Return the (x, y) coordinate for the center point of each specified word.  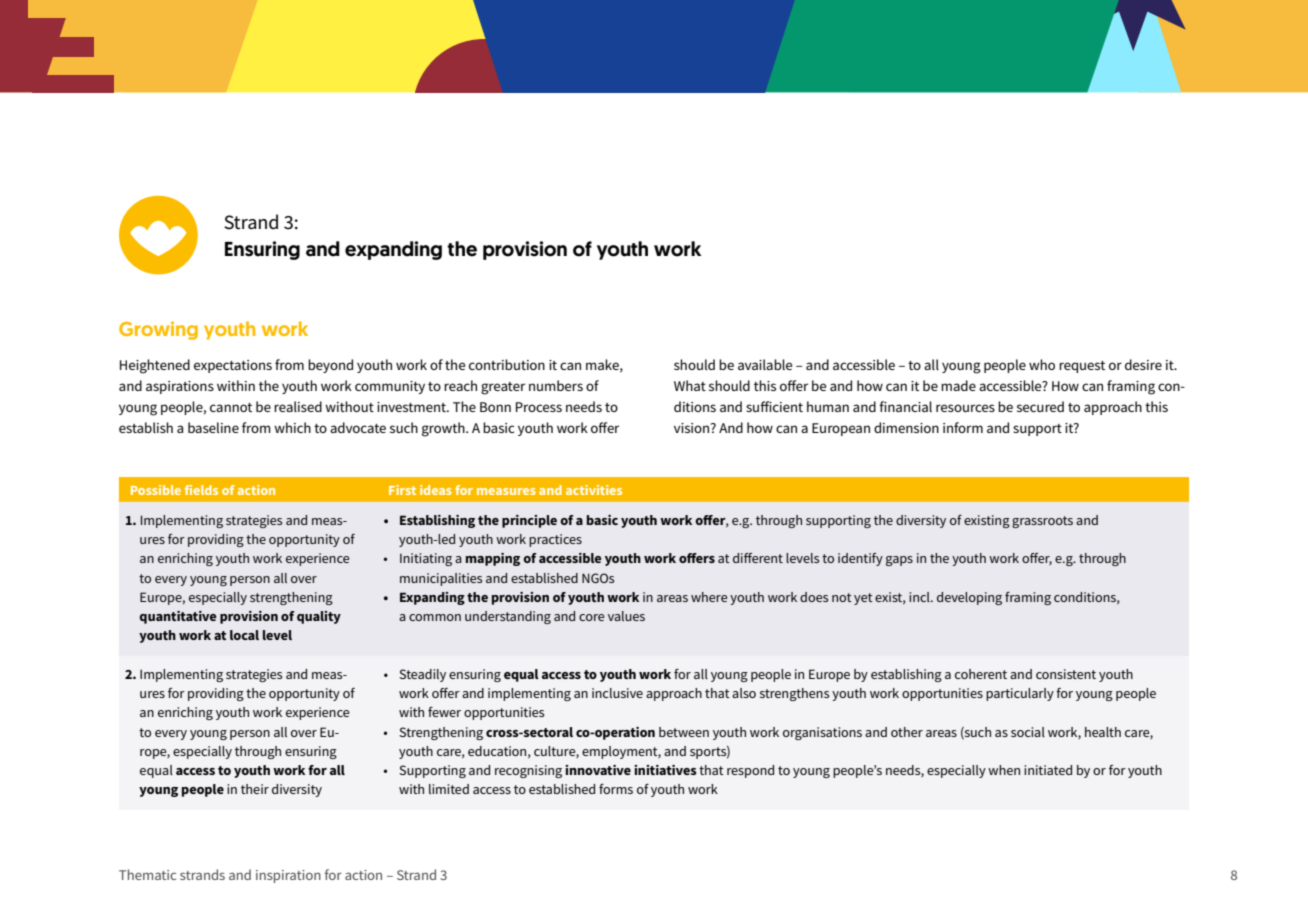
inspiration (288, 876)
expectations (233, 366)
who (1042, 364)
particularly (1020, 694)
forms (616, 789)
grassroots (1042, 522)
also (744, 693)
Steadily (422, 675)
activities (594, 490)
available (765, 364)
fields (201, 490)
